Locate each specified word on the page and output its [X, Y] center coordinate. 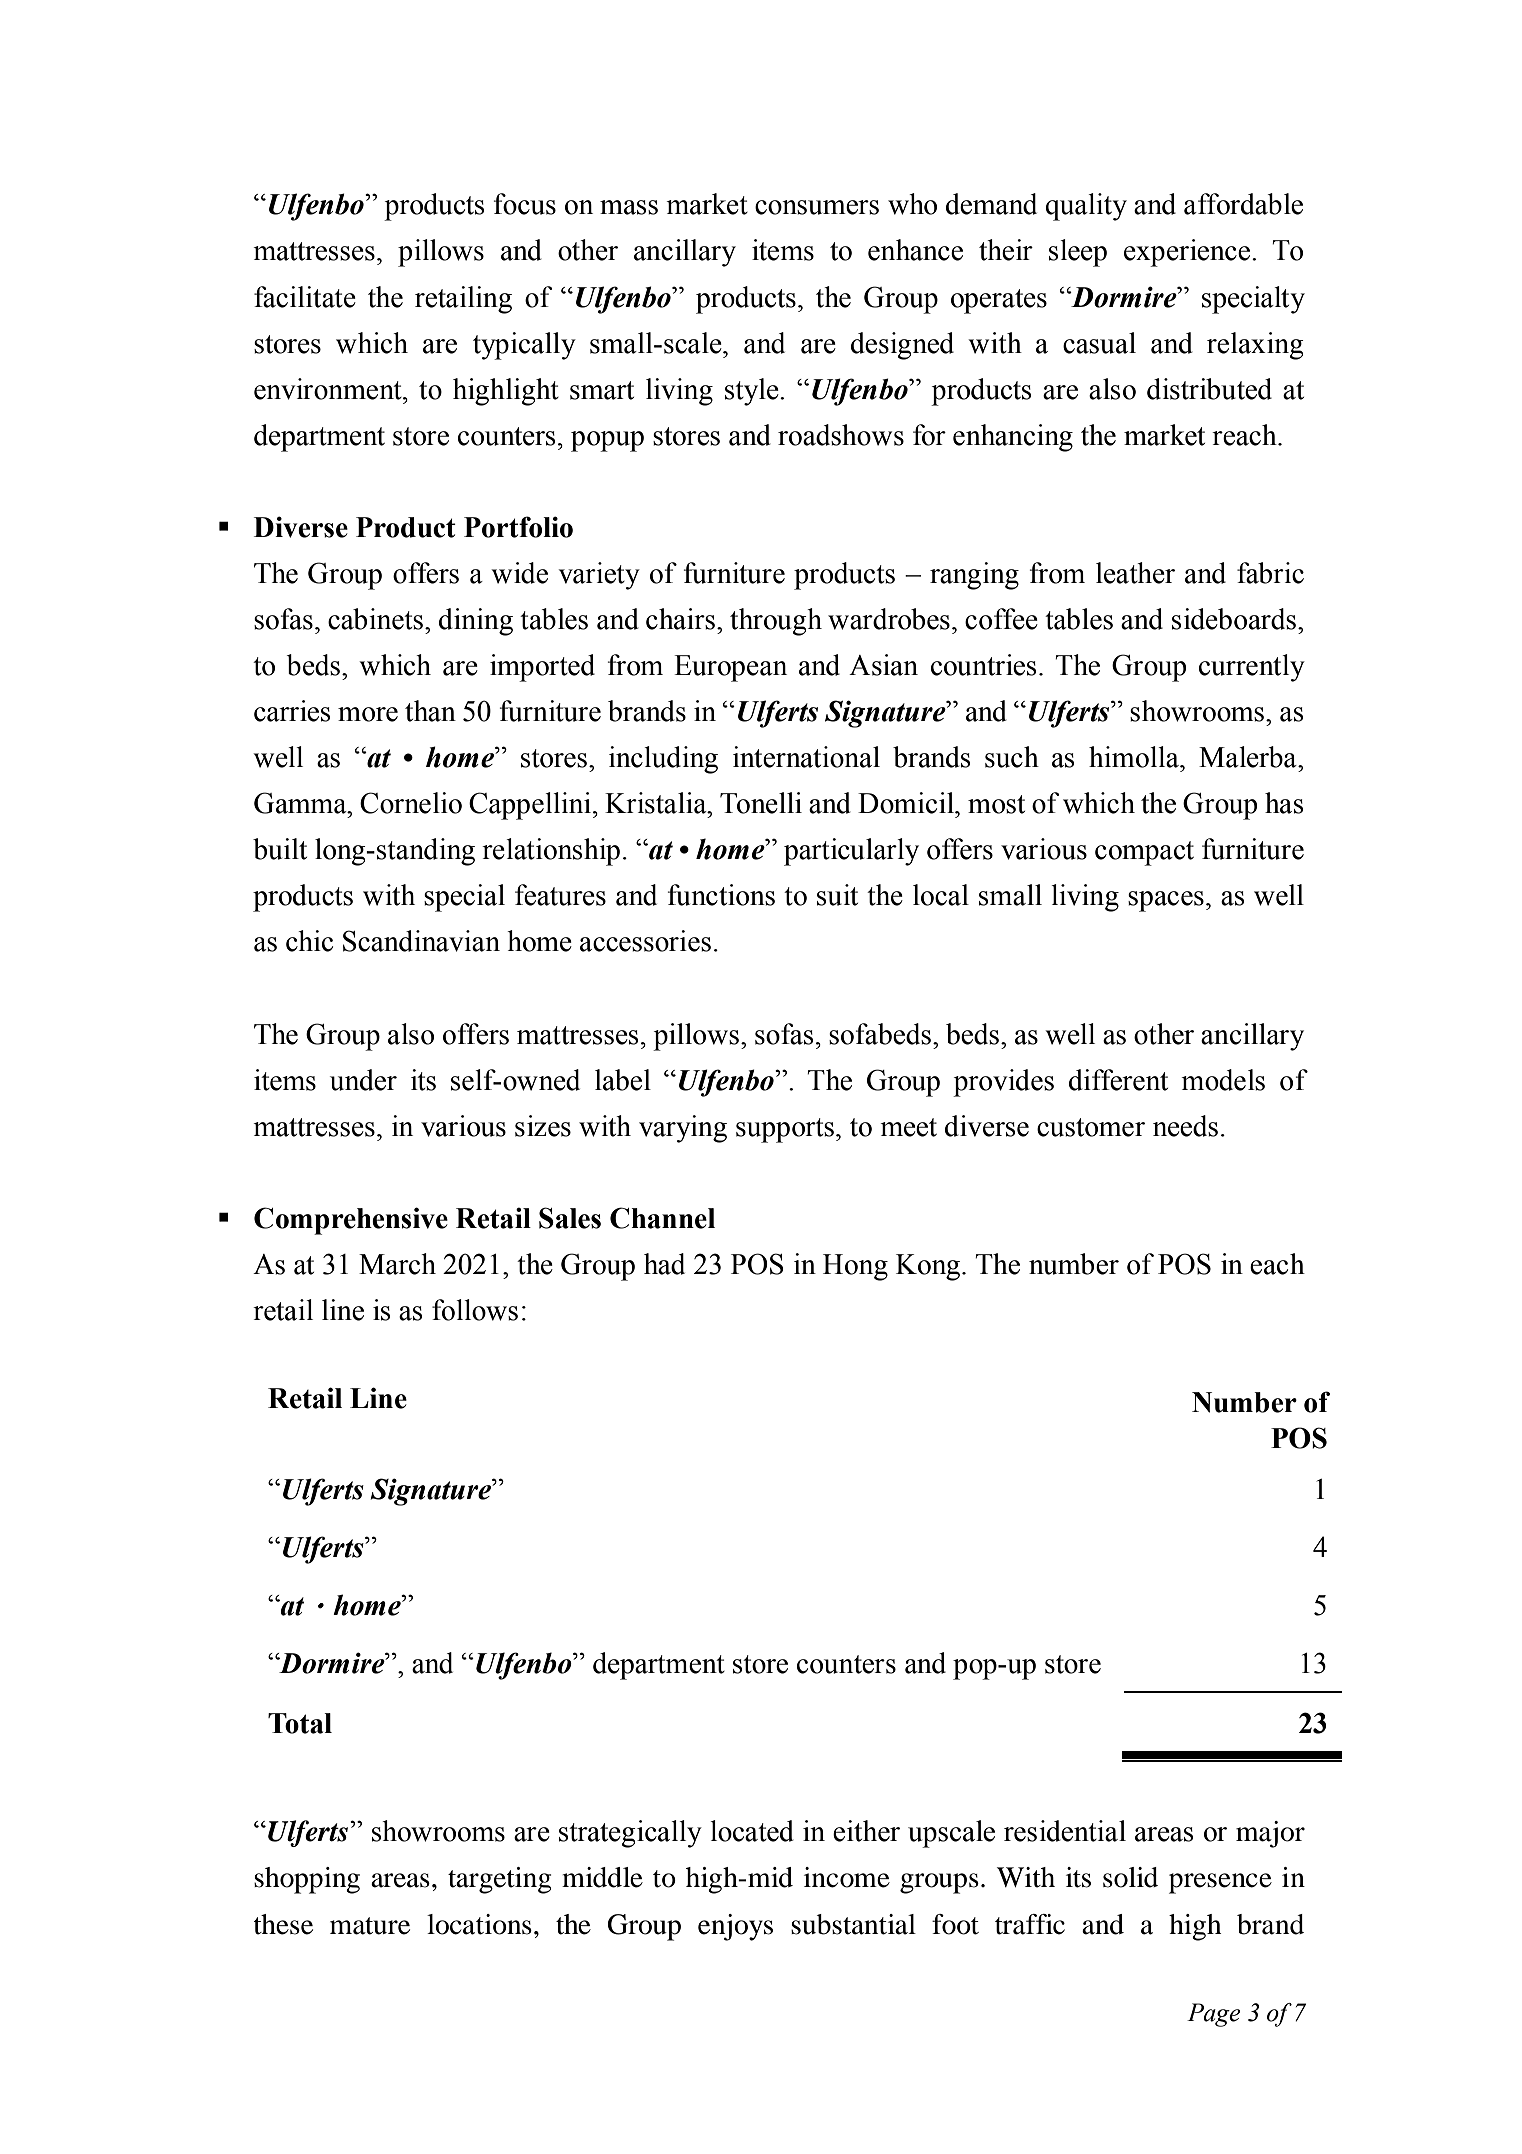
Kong [929, 1267]
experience [1188, 253]
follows [475, 1310]
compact [1144, 853]
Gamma [301, 803]
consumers [817, 207]
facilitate [305, 297]
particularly [851, 852]
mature [370, 1926]
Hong [855, 1267]
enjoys [735, 1927]
